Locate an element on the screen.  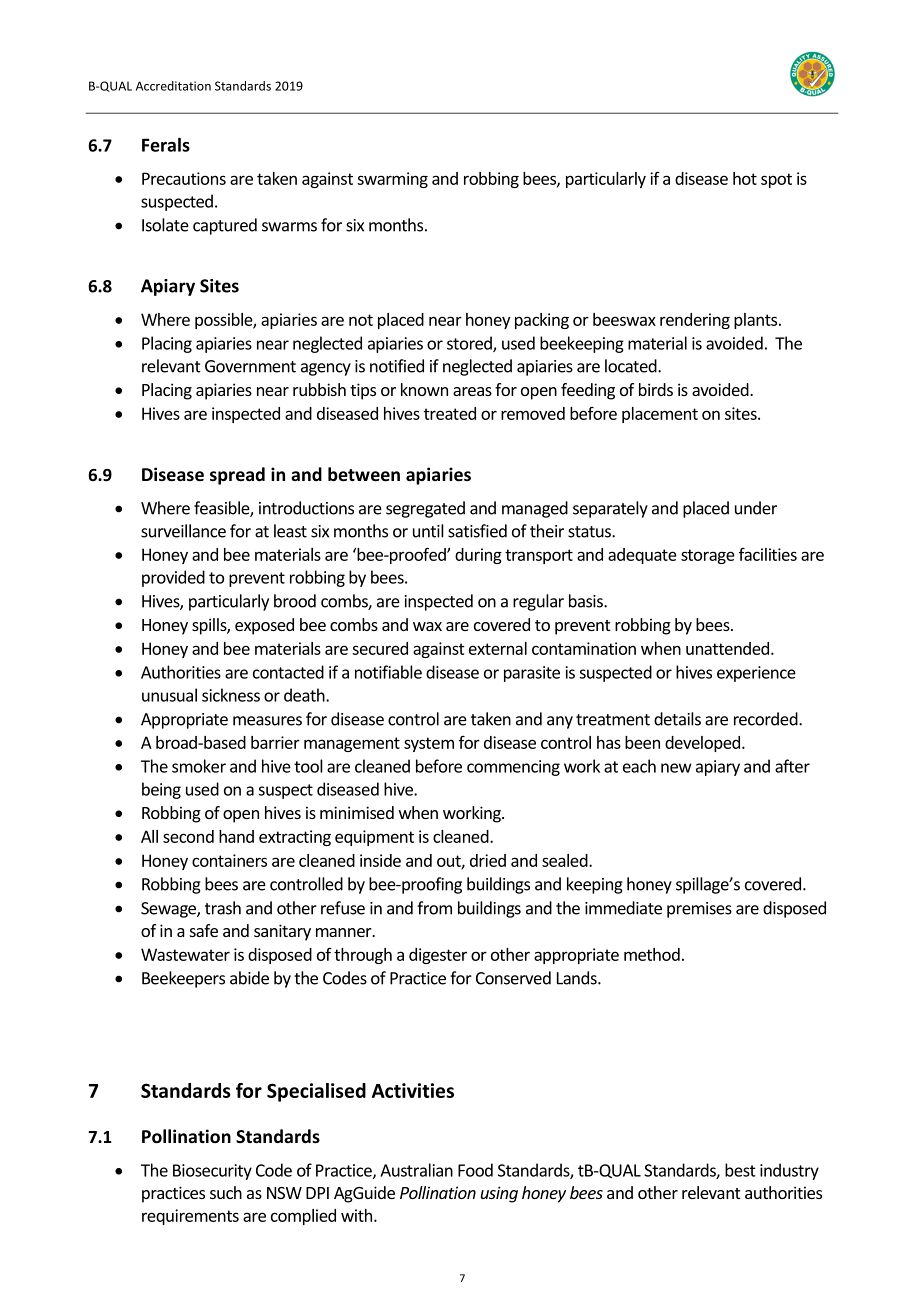
such is located at coordinates (226, 1192).
